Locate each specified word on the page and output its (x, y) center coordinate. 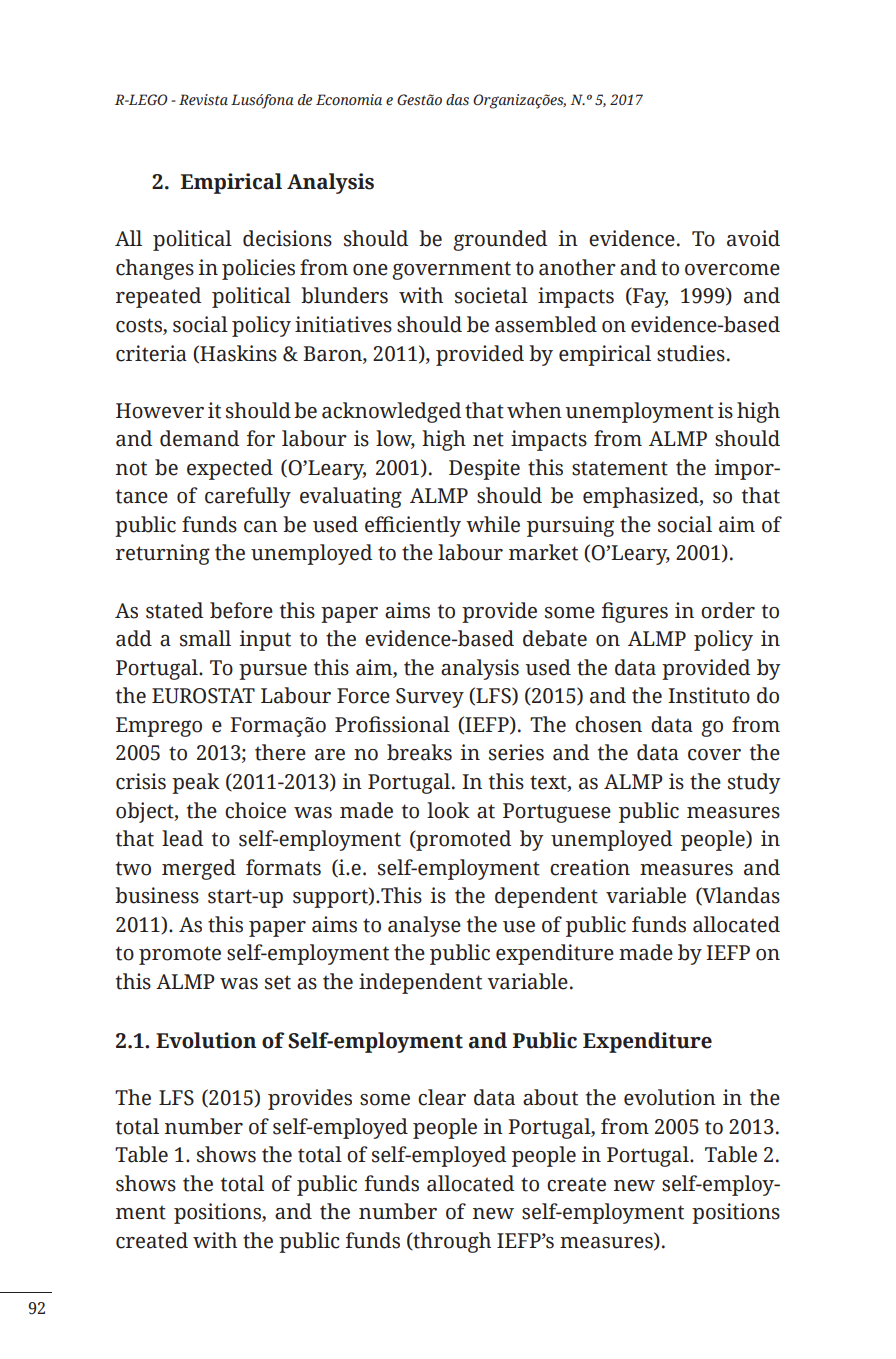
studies (691, 353)
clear (442, 1097)
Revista (203, 100)
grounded (500, 240)
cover (714, 755)
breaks (419, 752)
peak (196, 783)
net (488, 439)
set (278, 982)
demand (199, 438)
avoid (753, 238)
